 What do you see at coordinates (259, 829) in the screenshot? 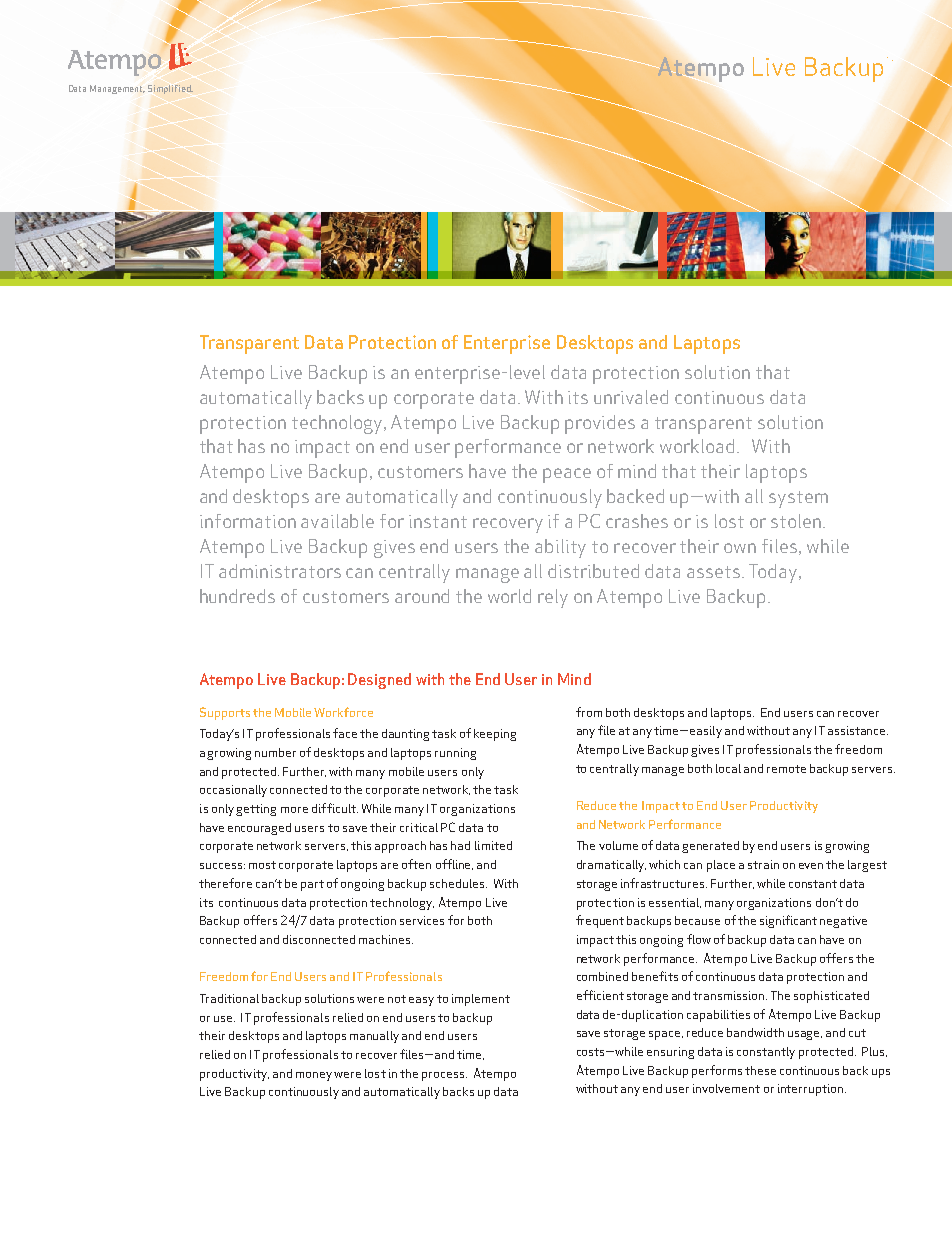
I see `encouraged` at bounding box center [259, 829].
